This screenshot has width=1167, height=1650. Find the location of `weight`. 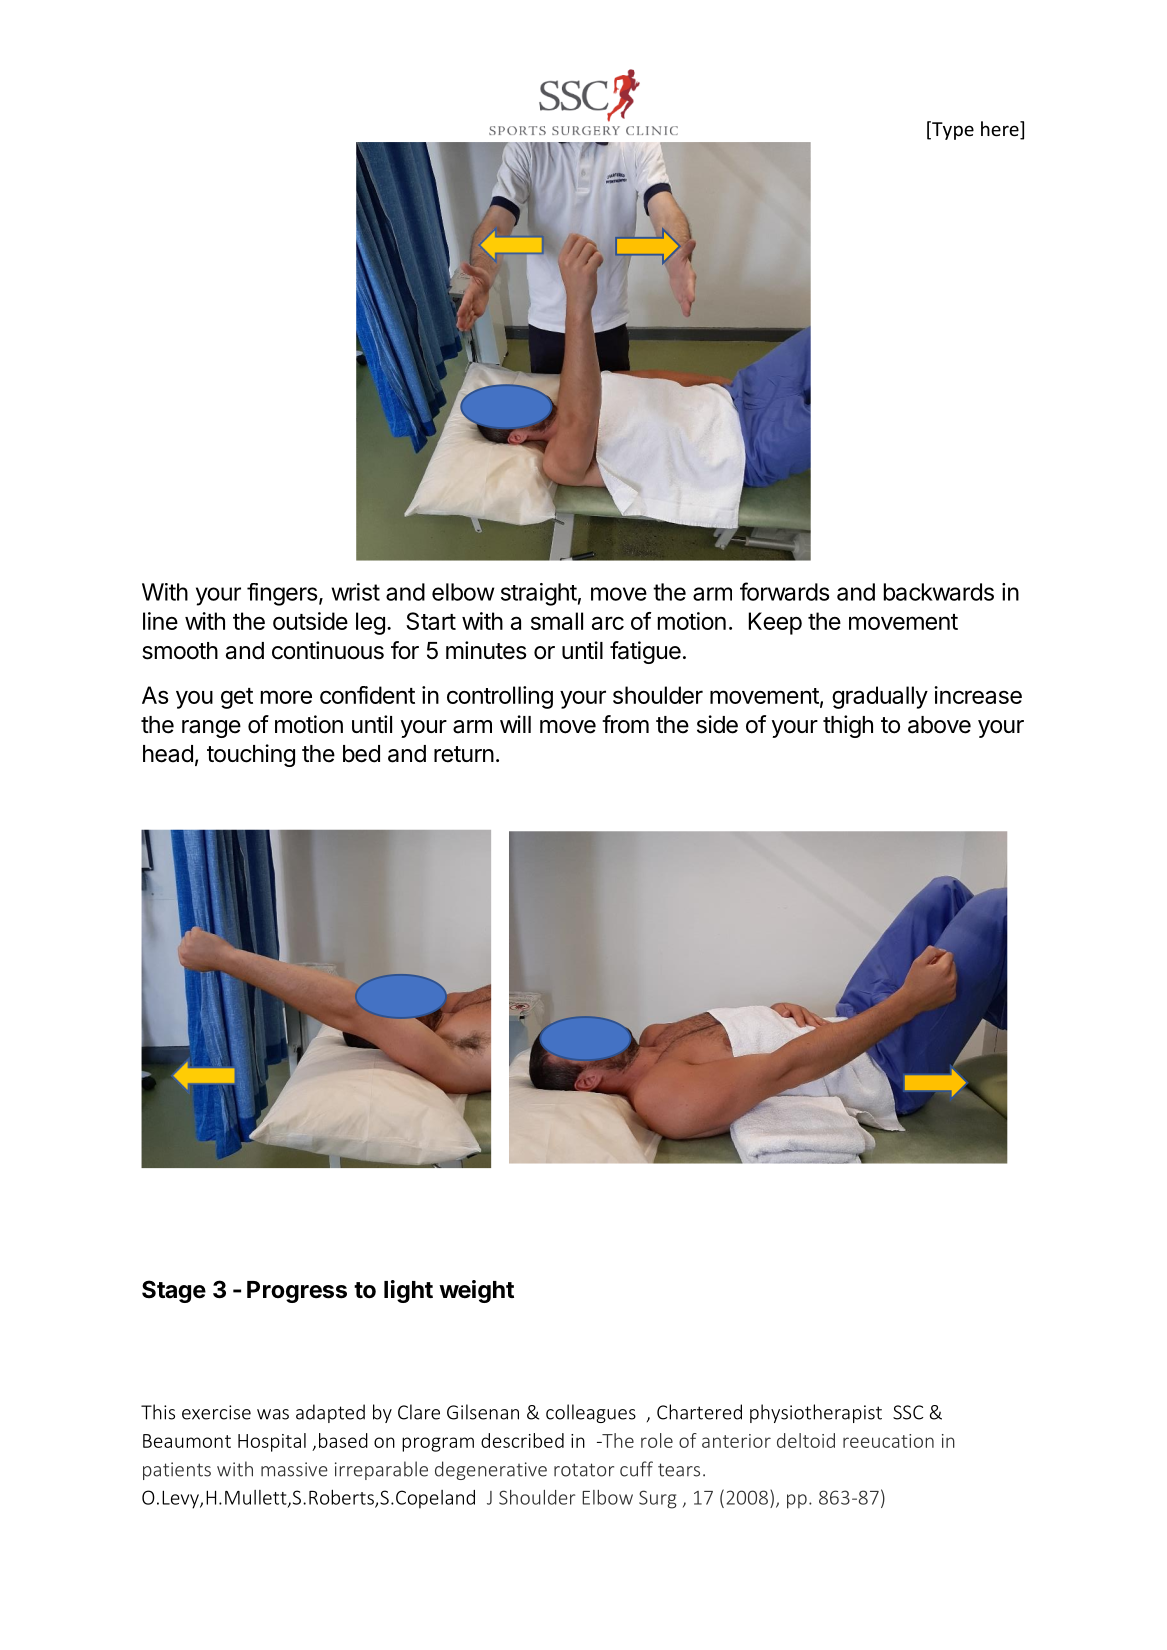

weight is located at coordinates (476, 1291).
